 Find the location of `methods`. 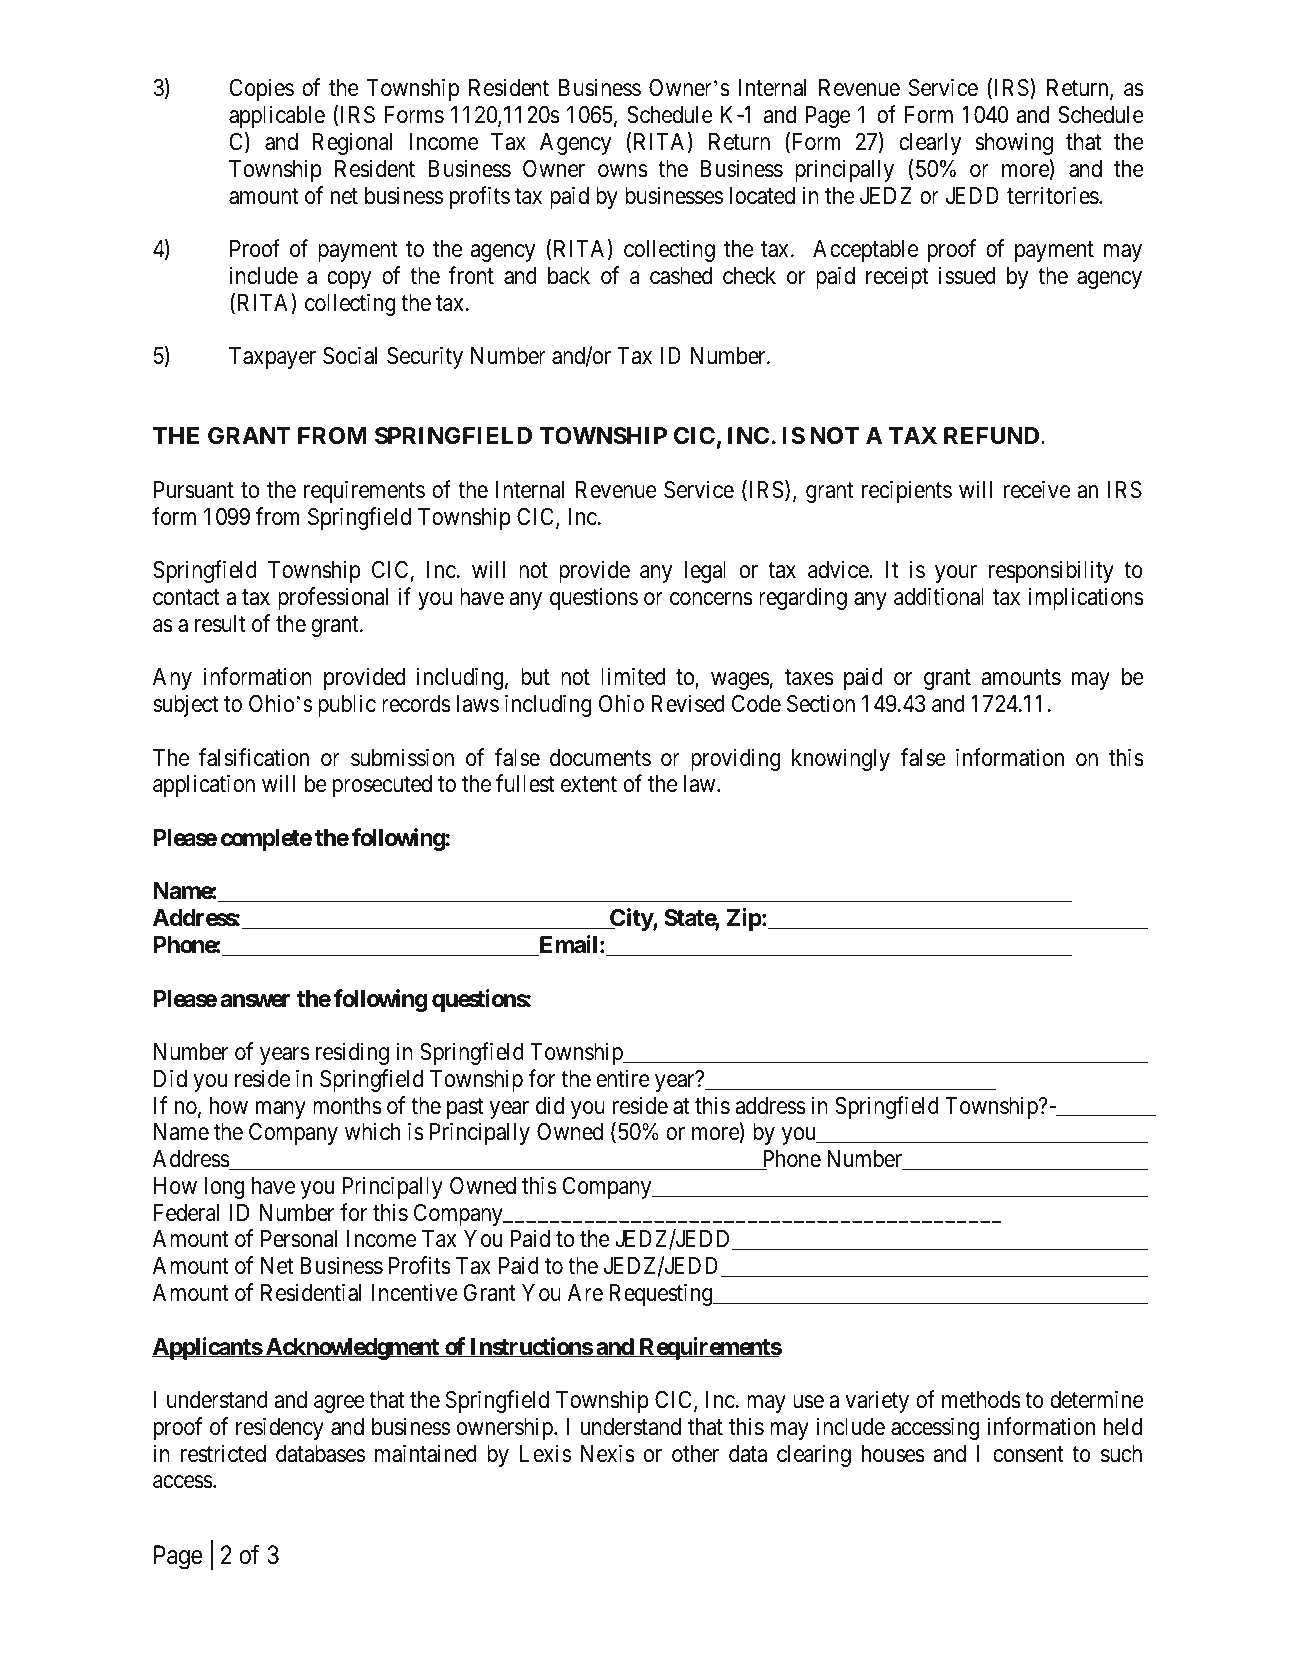

methods is located at coordinates (981, 1400).
